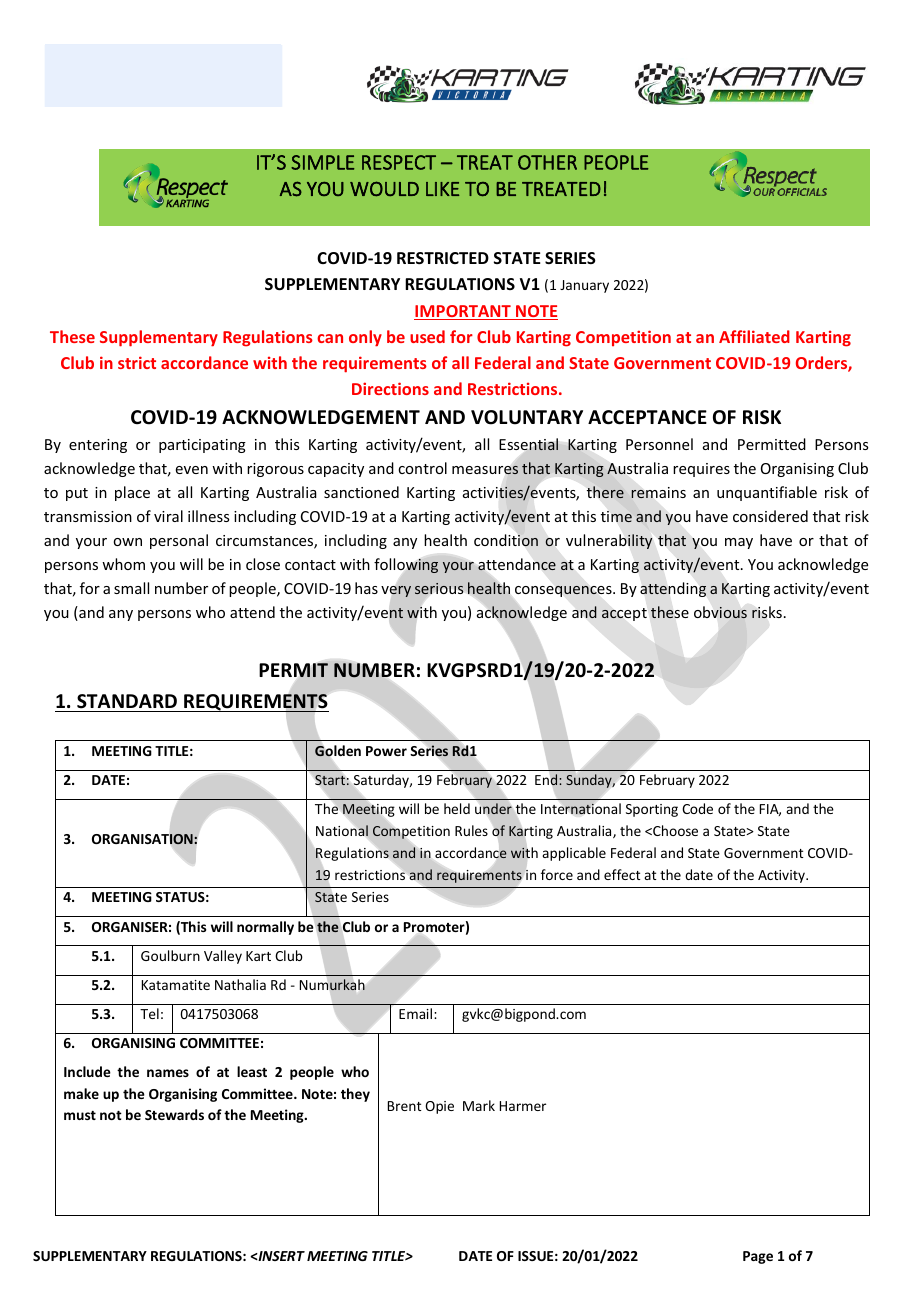 This image has width=924, height=1308. Describe the element at coordinates (386, 751) in the image. I see `Power` at that location.
